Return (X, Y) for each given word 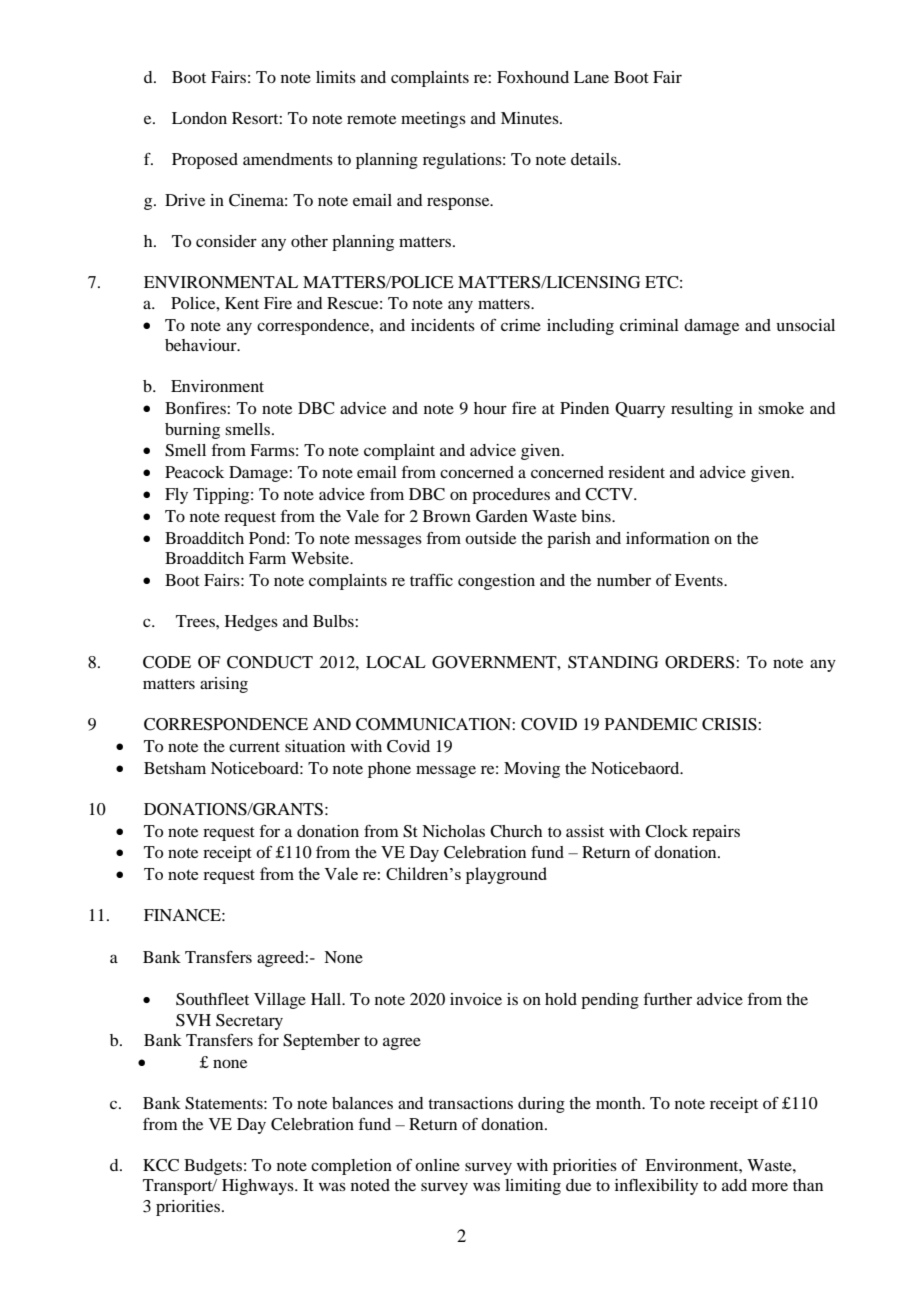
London (199, 118)
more (770, 1186)
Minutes (531, 118)
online (437, 1165)
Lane (591, 77)
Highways (259, 1187)
